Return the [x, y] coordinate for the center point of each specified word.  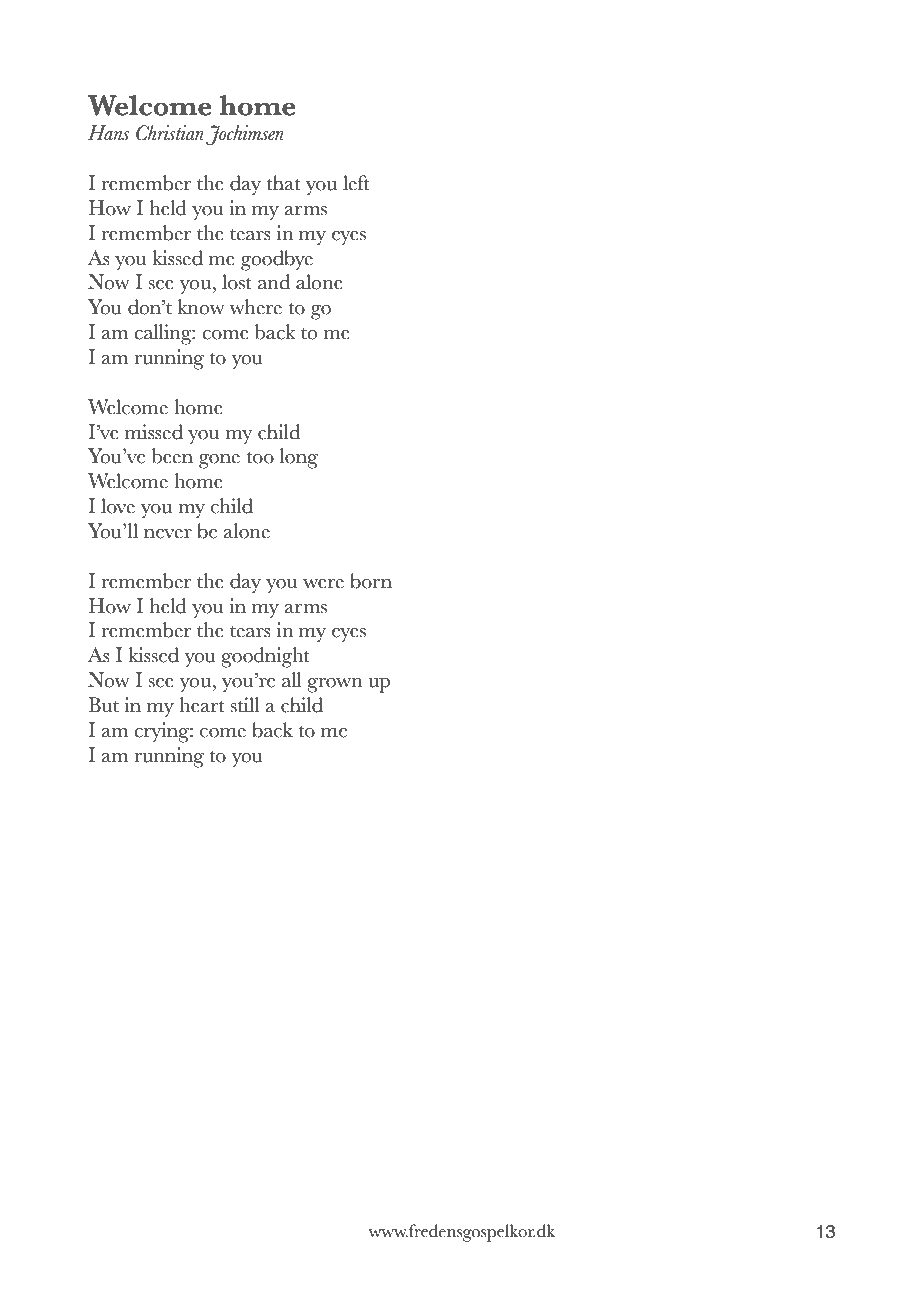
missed [154, 432]
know [201, 307]
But [103, 705]
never [168, 534]
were [323, 584]
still [244, 705]
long [299, 458]
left [356, 183]
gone [219, 461]
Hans [108, 133]
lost [237, 282]
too [260, 458]
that [283, 183]
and [274, 282]
